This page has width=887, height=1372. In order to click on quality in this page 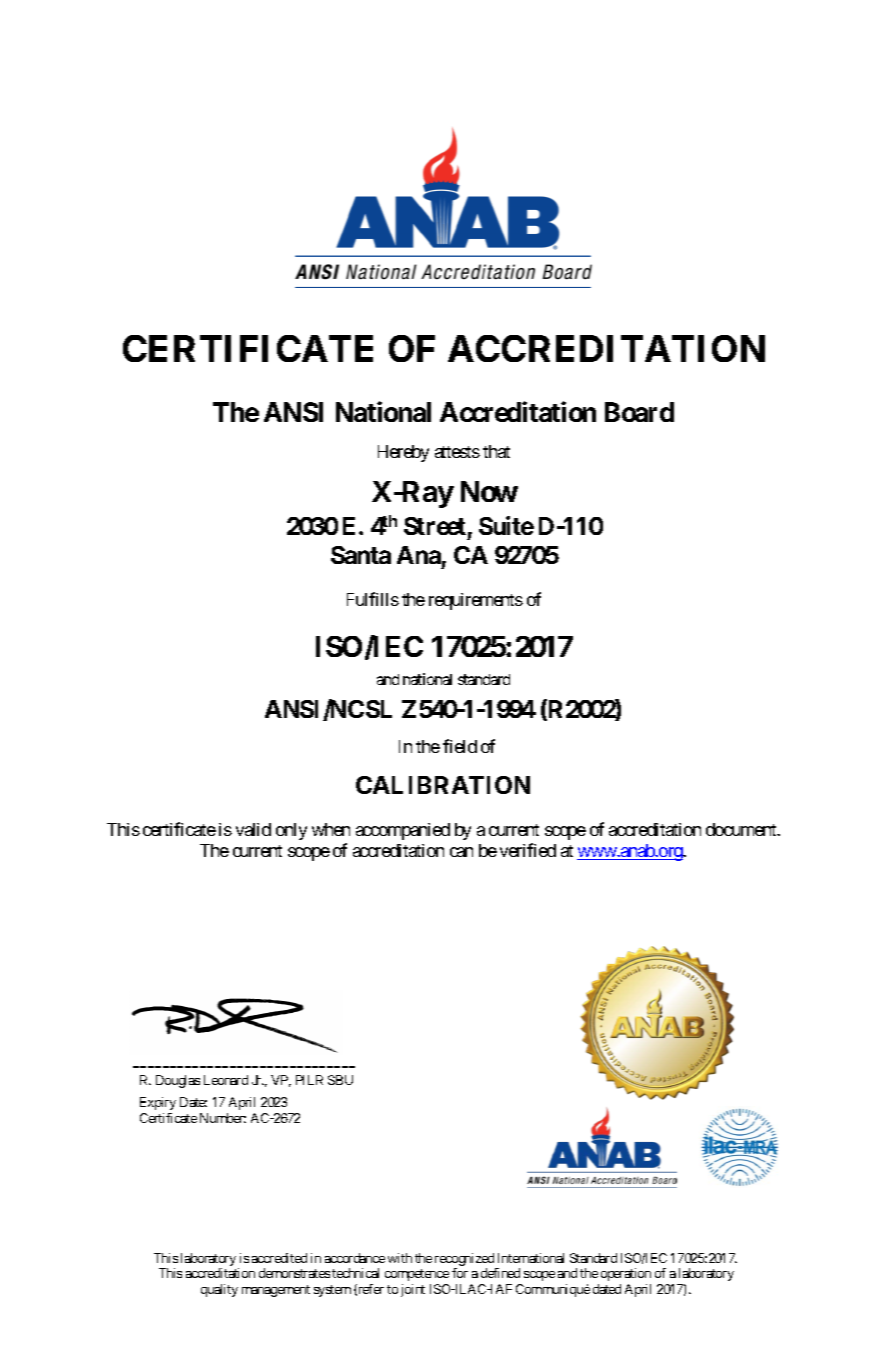, I will do `click(219, 1290)`.
